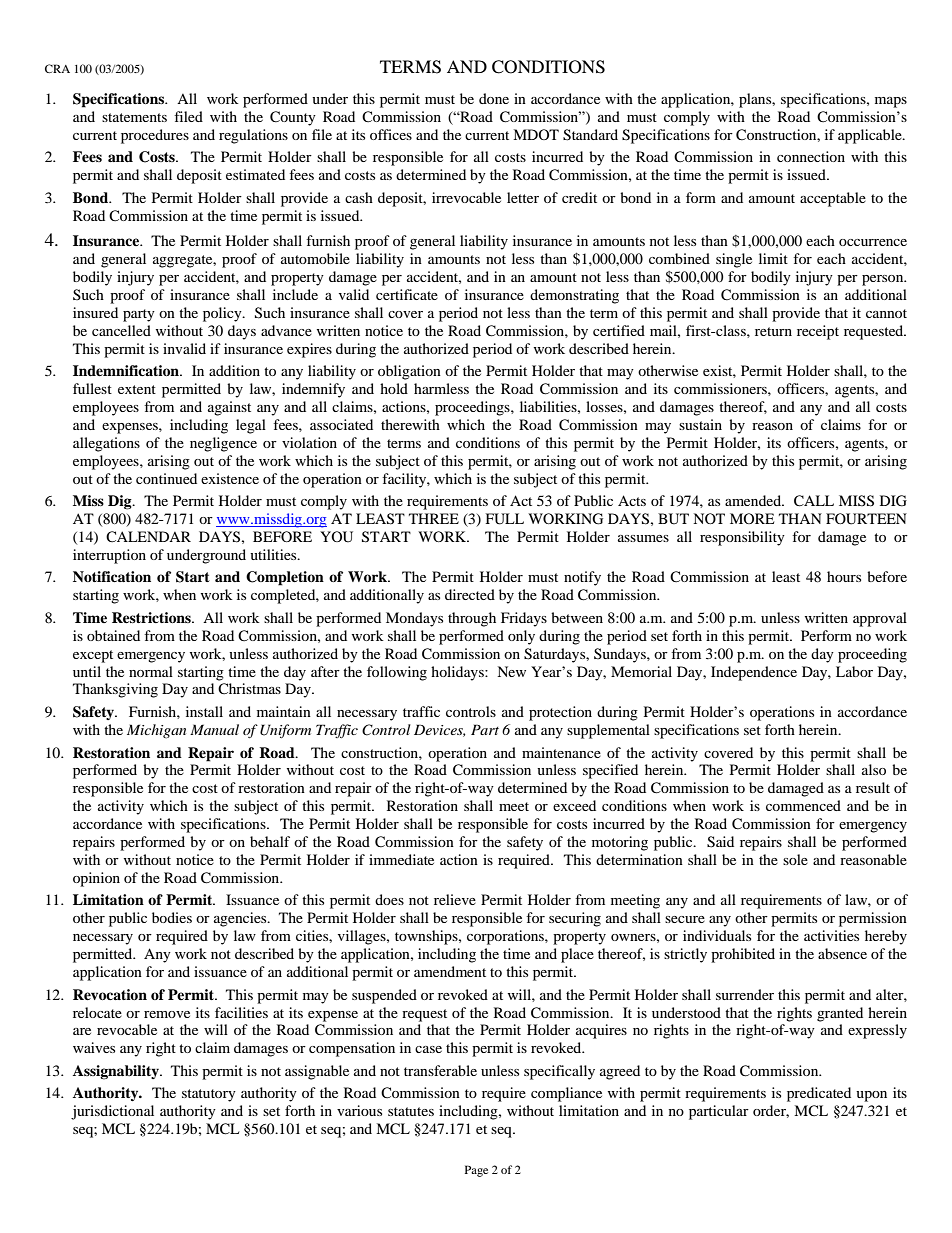 The height and width of the image is (1233, 952). I want to click on amended, so click(754, 500).
